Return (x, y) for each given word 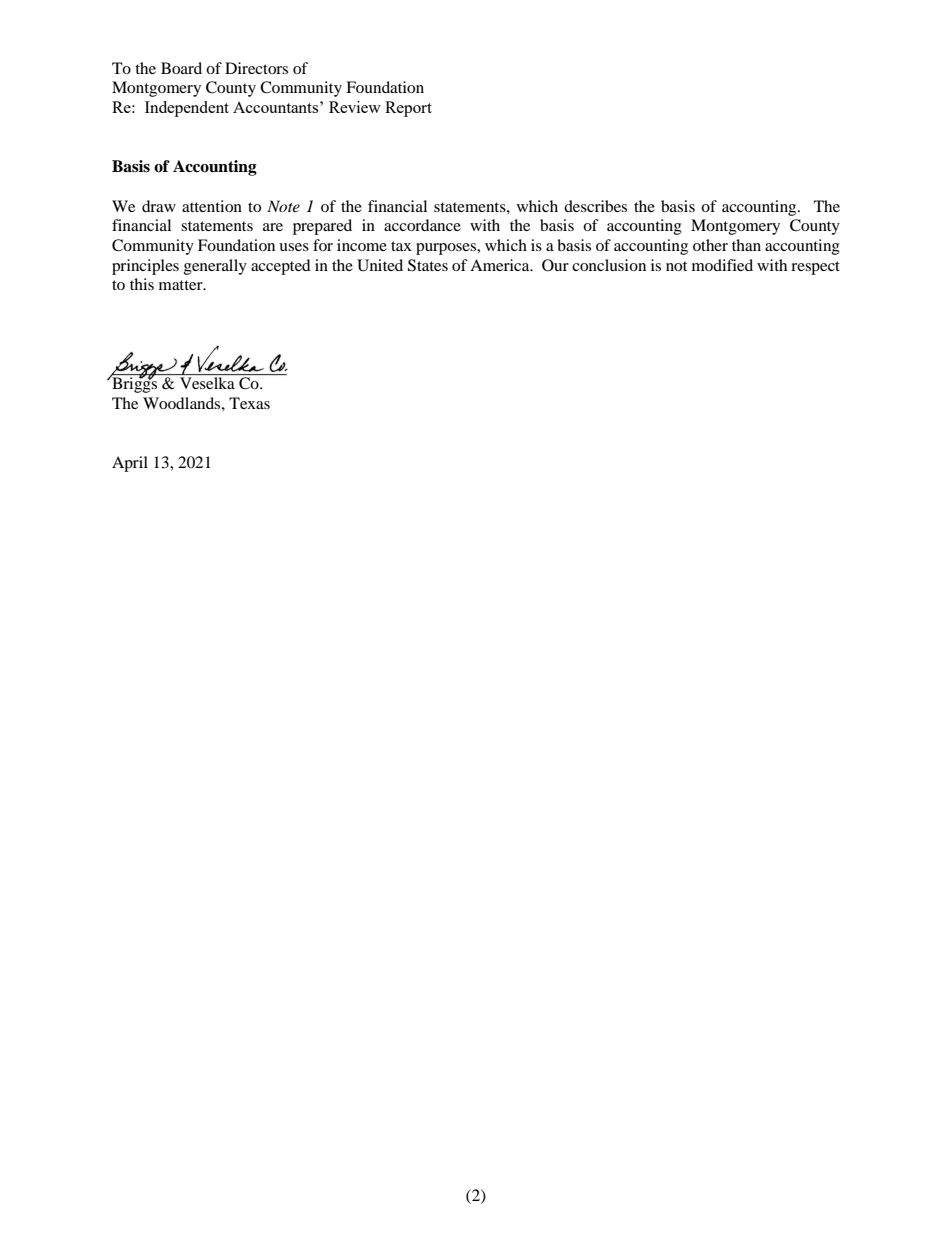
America (501, 265)
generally (215, 267)
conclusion (609, 265)
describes (595, 206)
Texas (249, 403)
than (746, 245)
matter (182, 285)
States (428, 265)
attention (212, 206)
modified (722, 265)
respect (815, 268)
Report (408, 109)
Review (355, 107)
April (130, 464)
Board (181, 68)
